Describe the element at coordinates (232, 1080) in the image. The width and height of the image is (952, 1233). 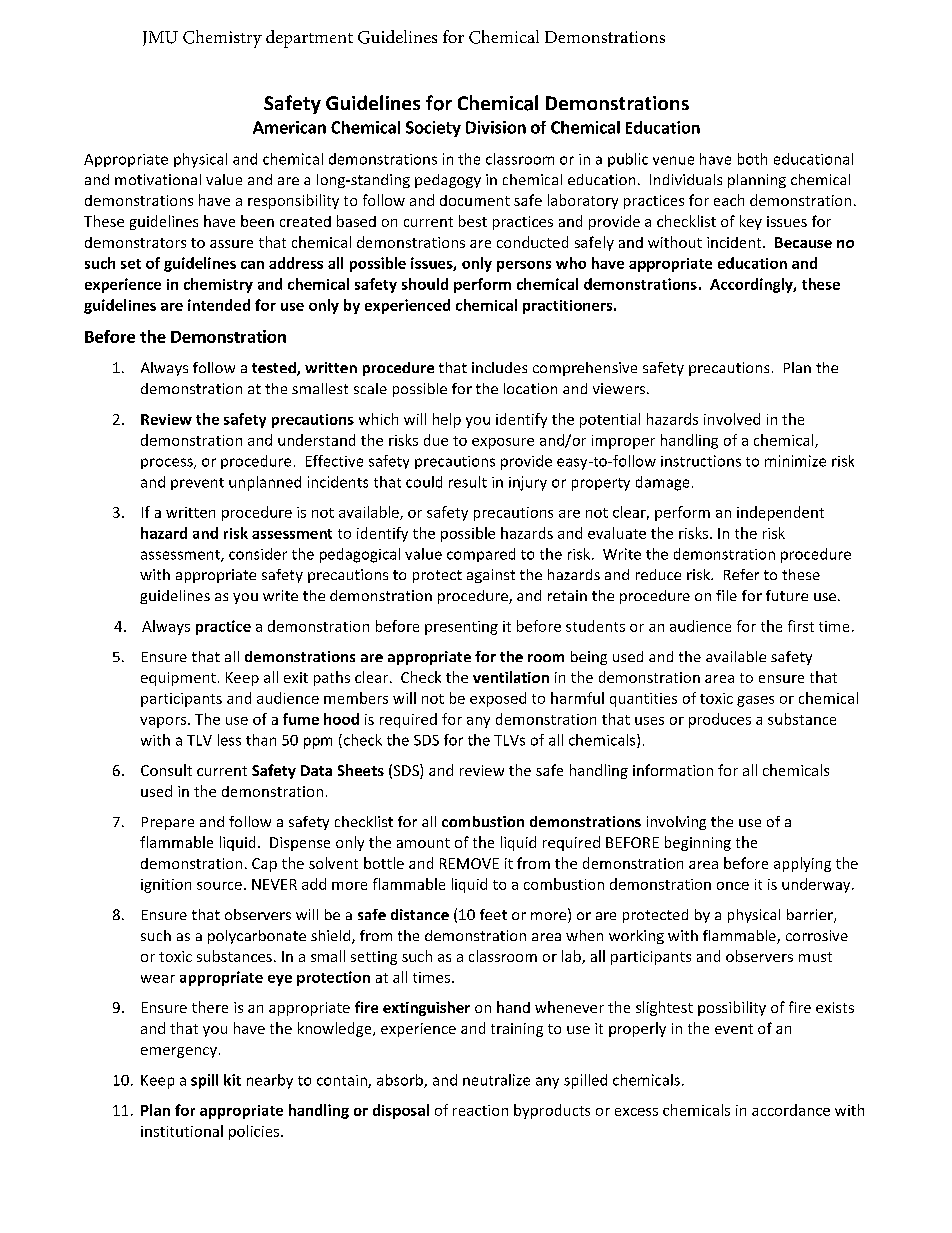
I see `kit` at that location.
